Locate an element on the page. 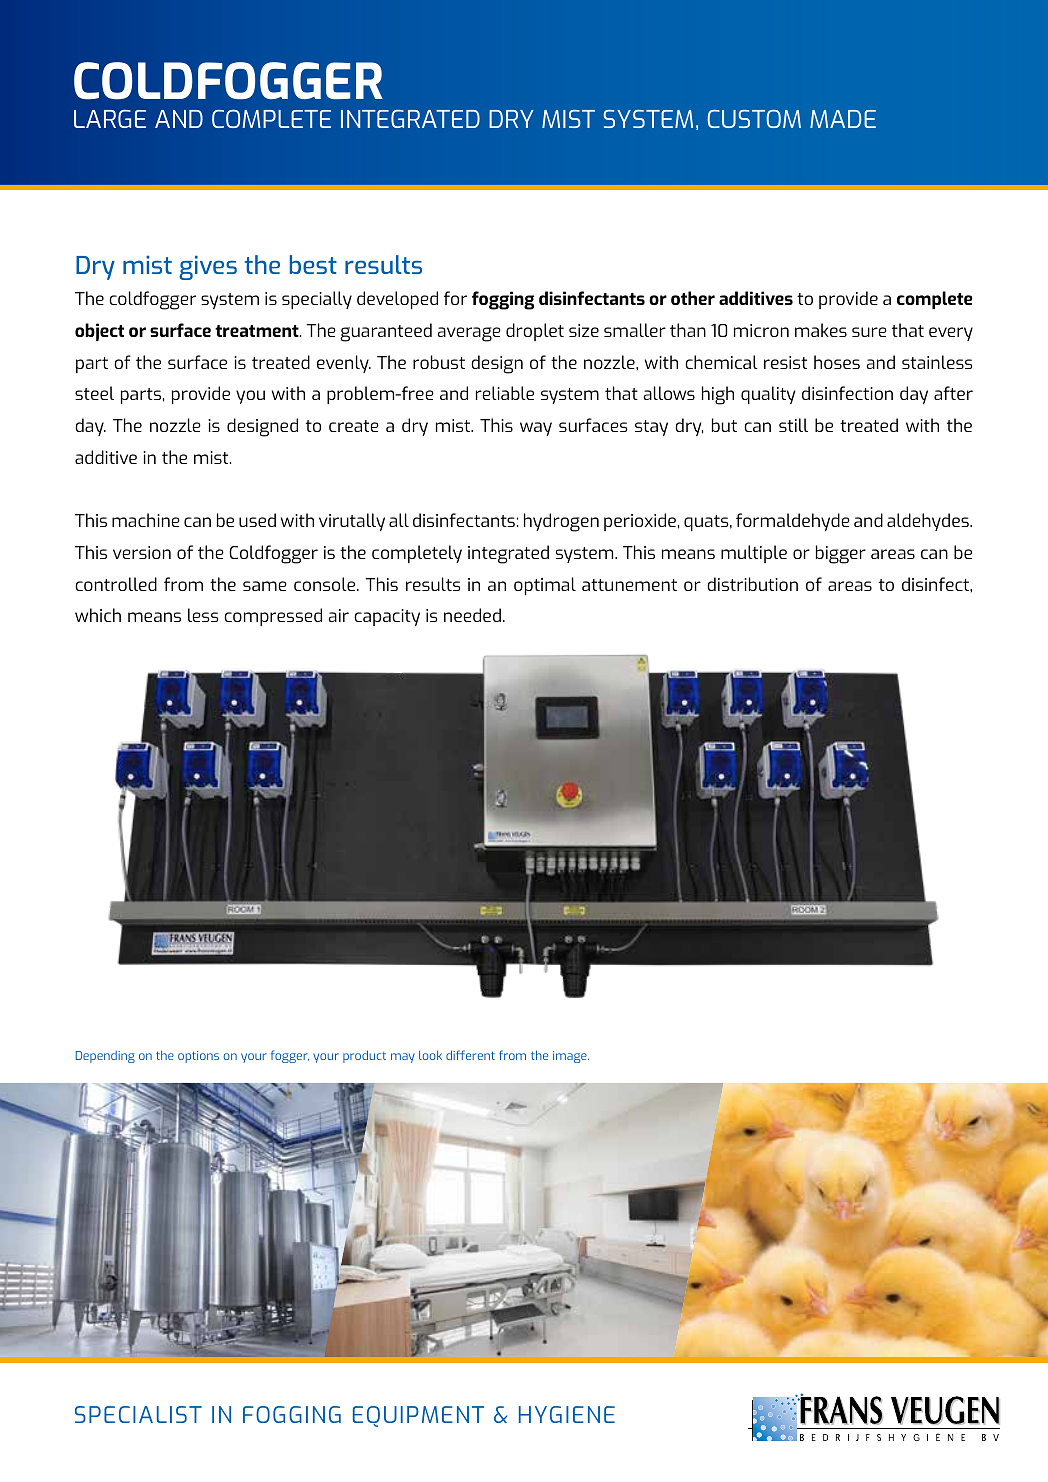 The height and width of the document is (1482, 1048). EQUIPMENT is located at coordinates (418, 1416).
